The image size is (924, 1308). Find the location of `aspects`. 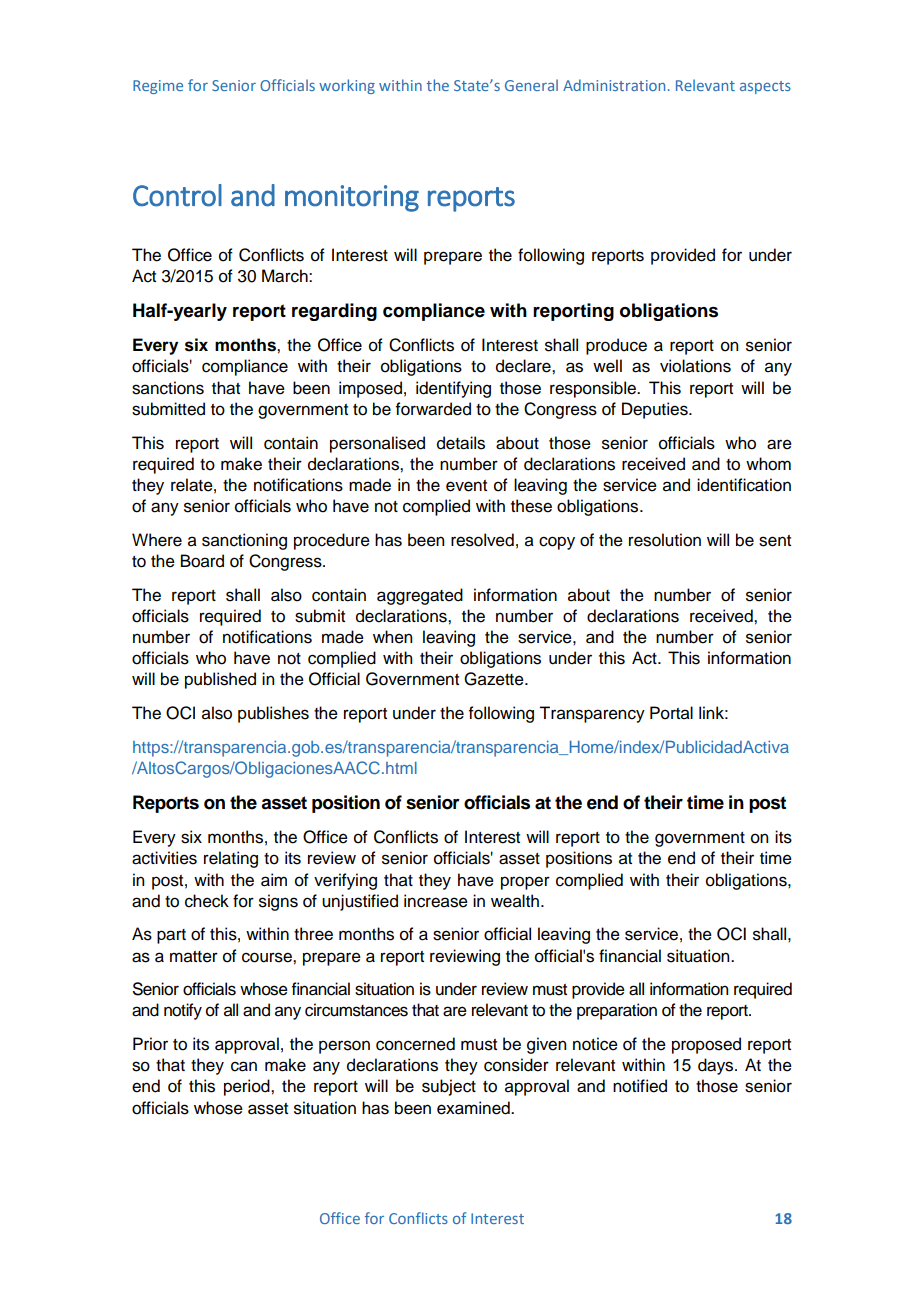

aspects is located at coordinates (765, 87).
